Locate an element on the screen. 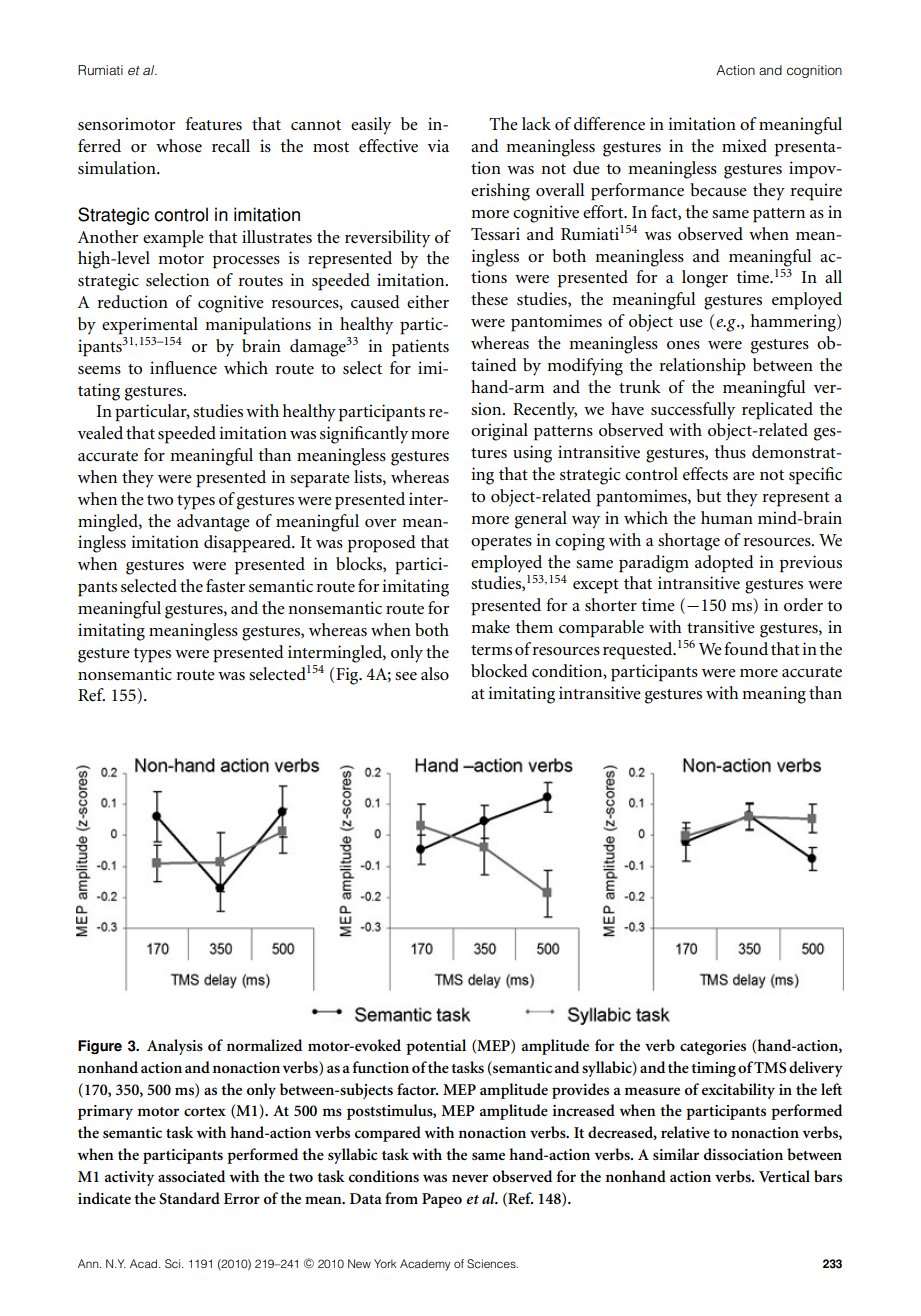 The image size is (921, 1316). found is located at coordinates (746, 648).
